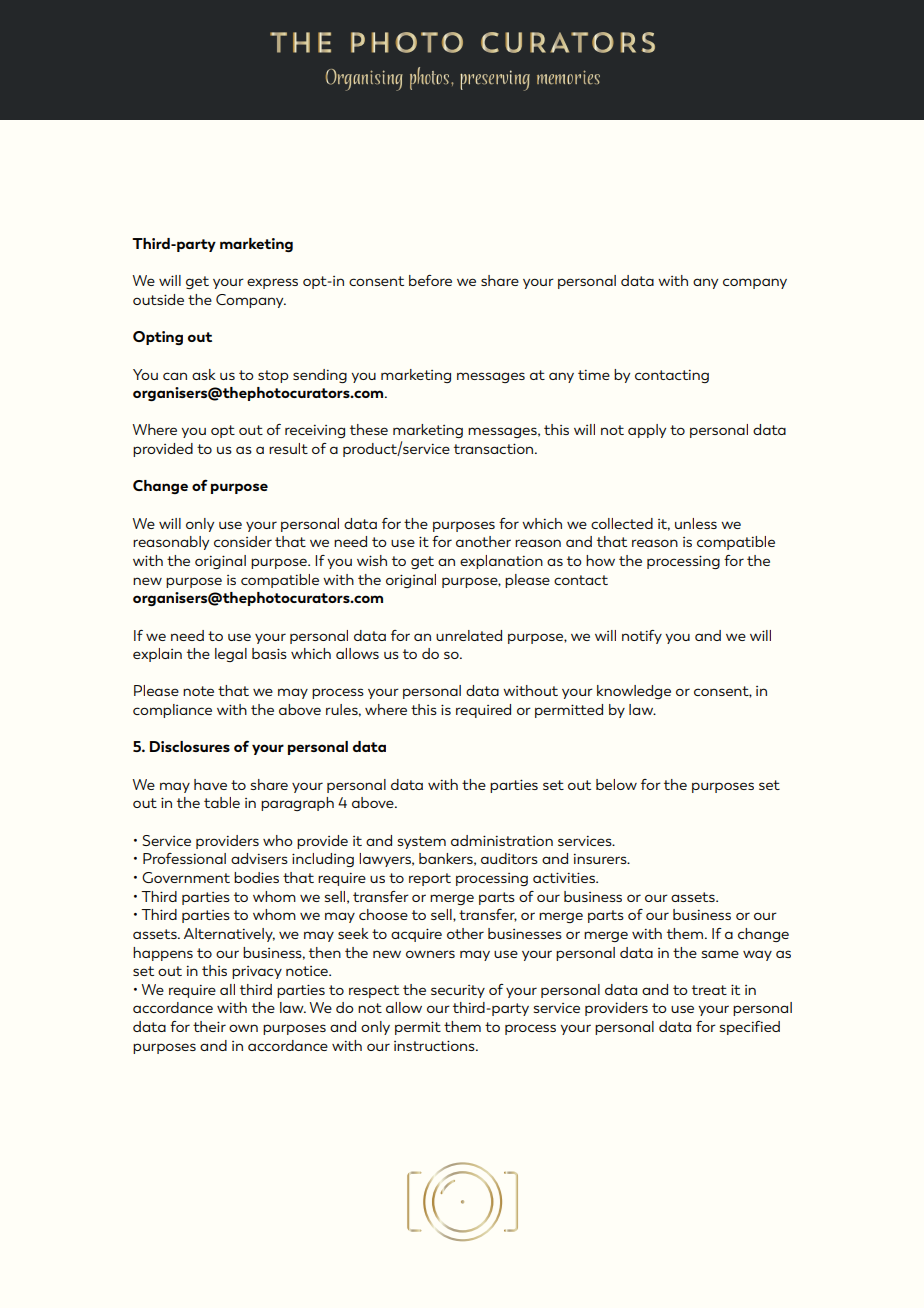 The height and width of the image is (1308, 924). Describe the element at coordinates (594, 375) in the image. I see `time` at that location.
